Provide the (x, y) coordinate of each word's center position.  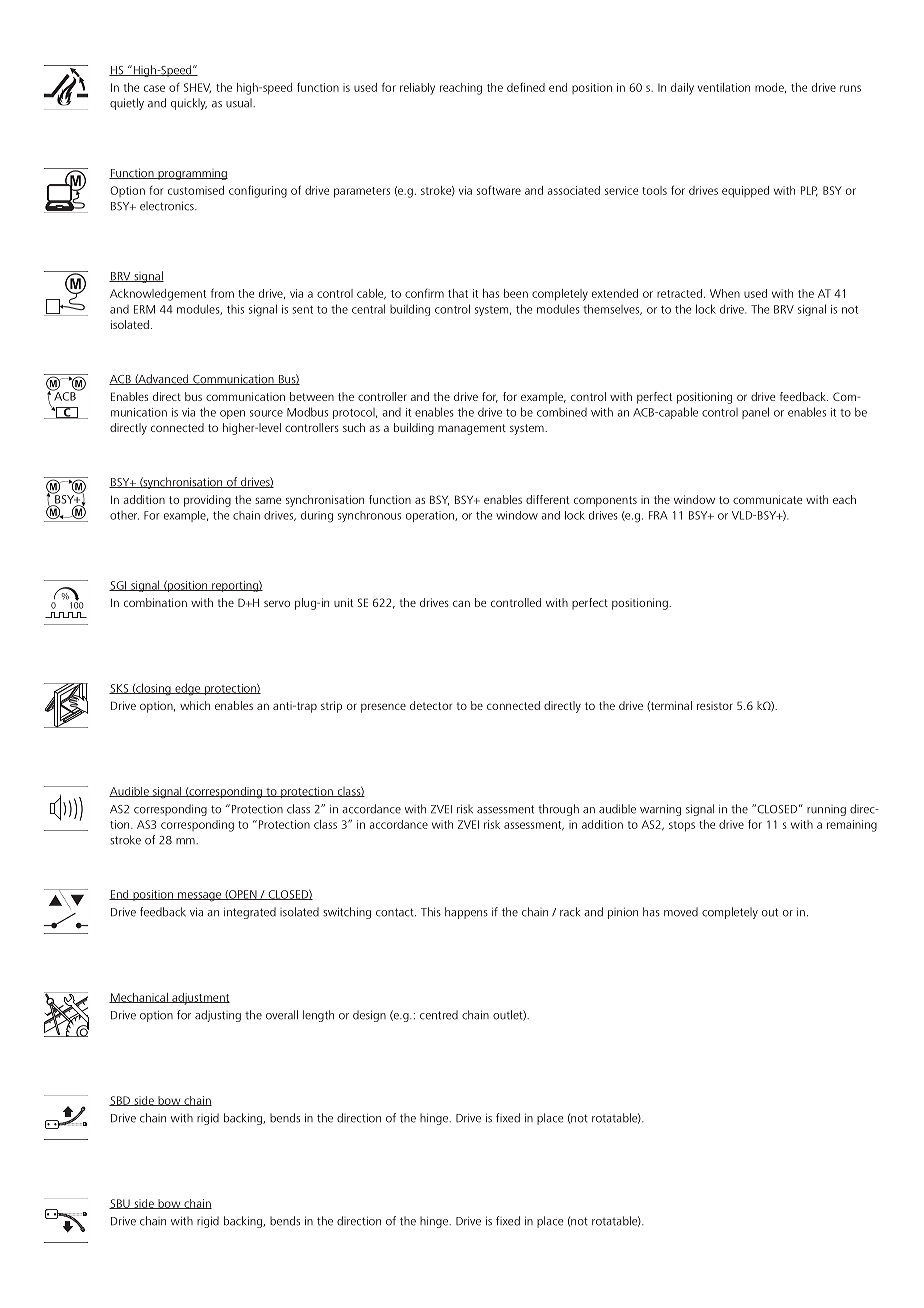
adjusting (218, 1016)
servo (277, 603)
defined (526, 87)
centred (439, 1015)
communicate (768, 499)
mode (770, 88)
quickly (189, 104)
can (461, 603)
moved (681, 912)
